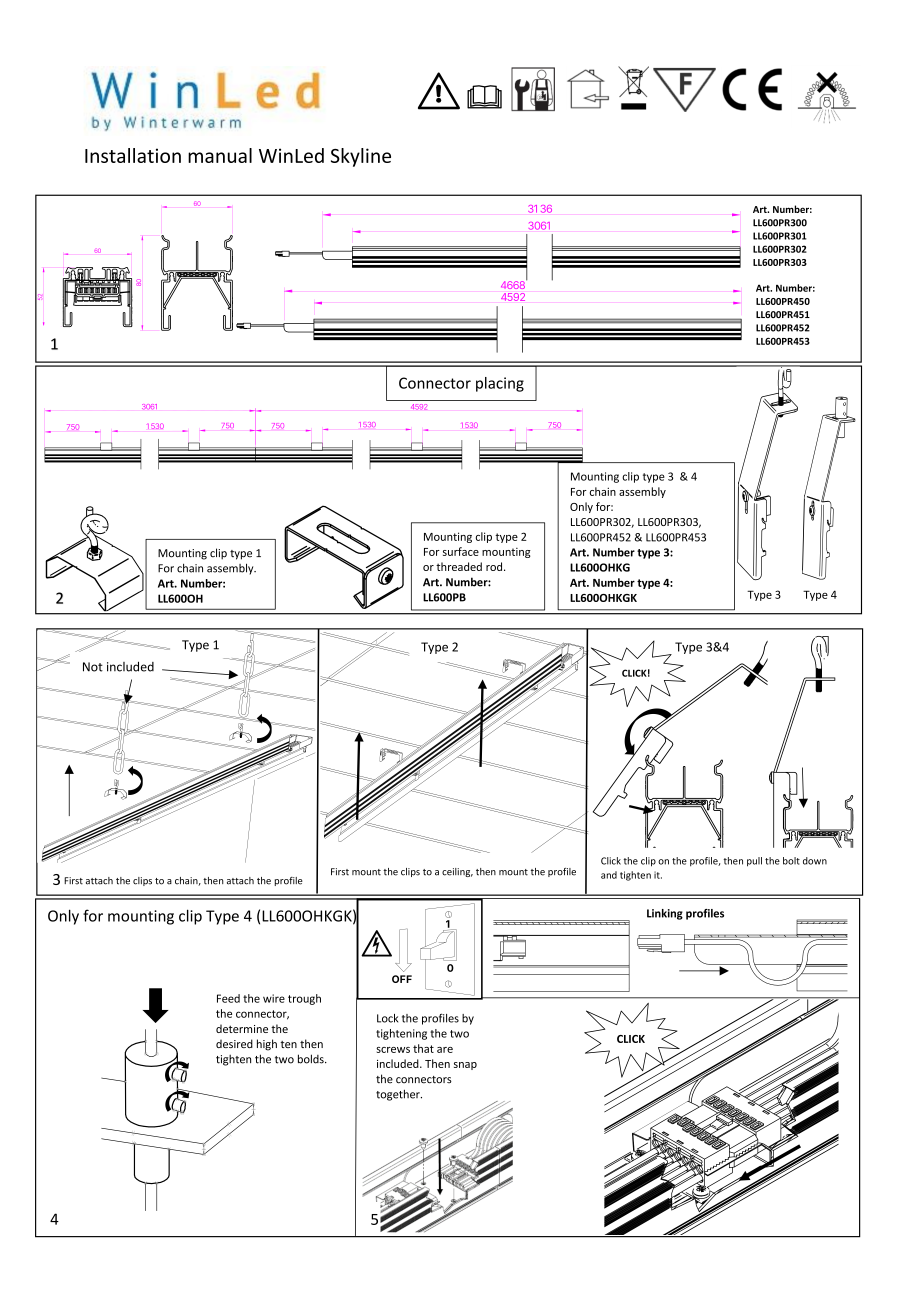 The height and width of the page is (1308, 924). Describe the element at coordinates (361, 157) in the page. I see `Skyline` at that location.
